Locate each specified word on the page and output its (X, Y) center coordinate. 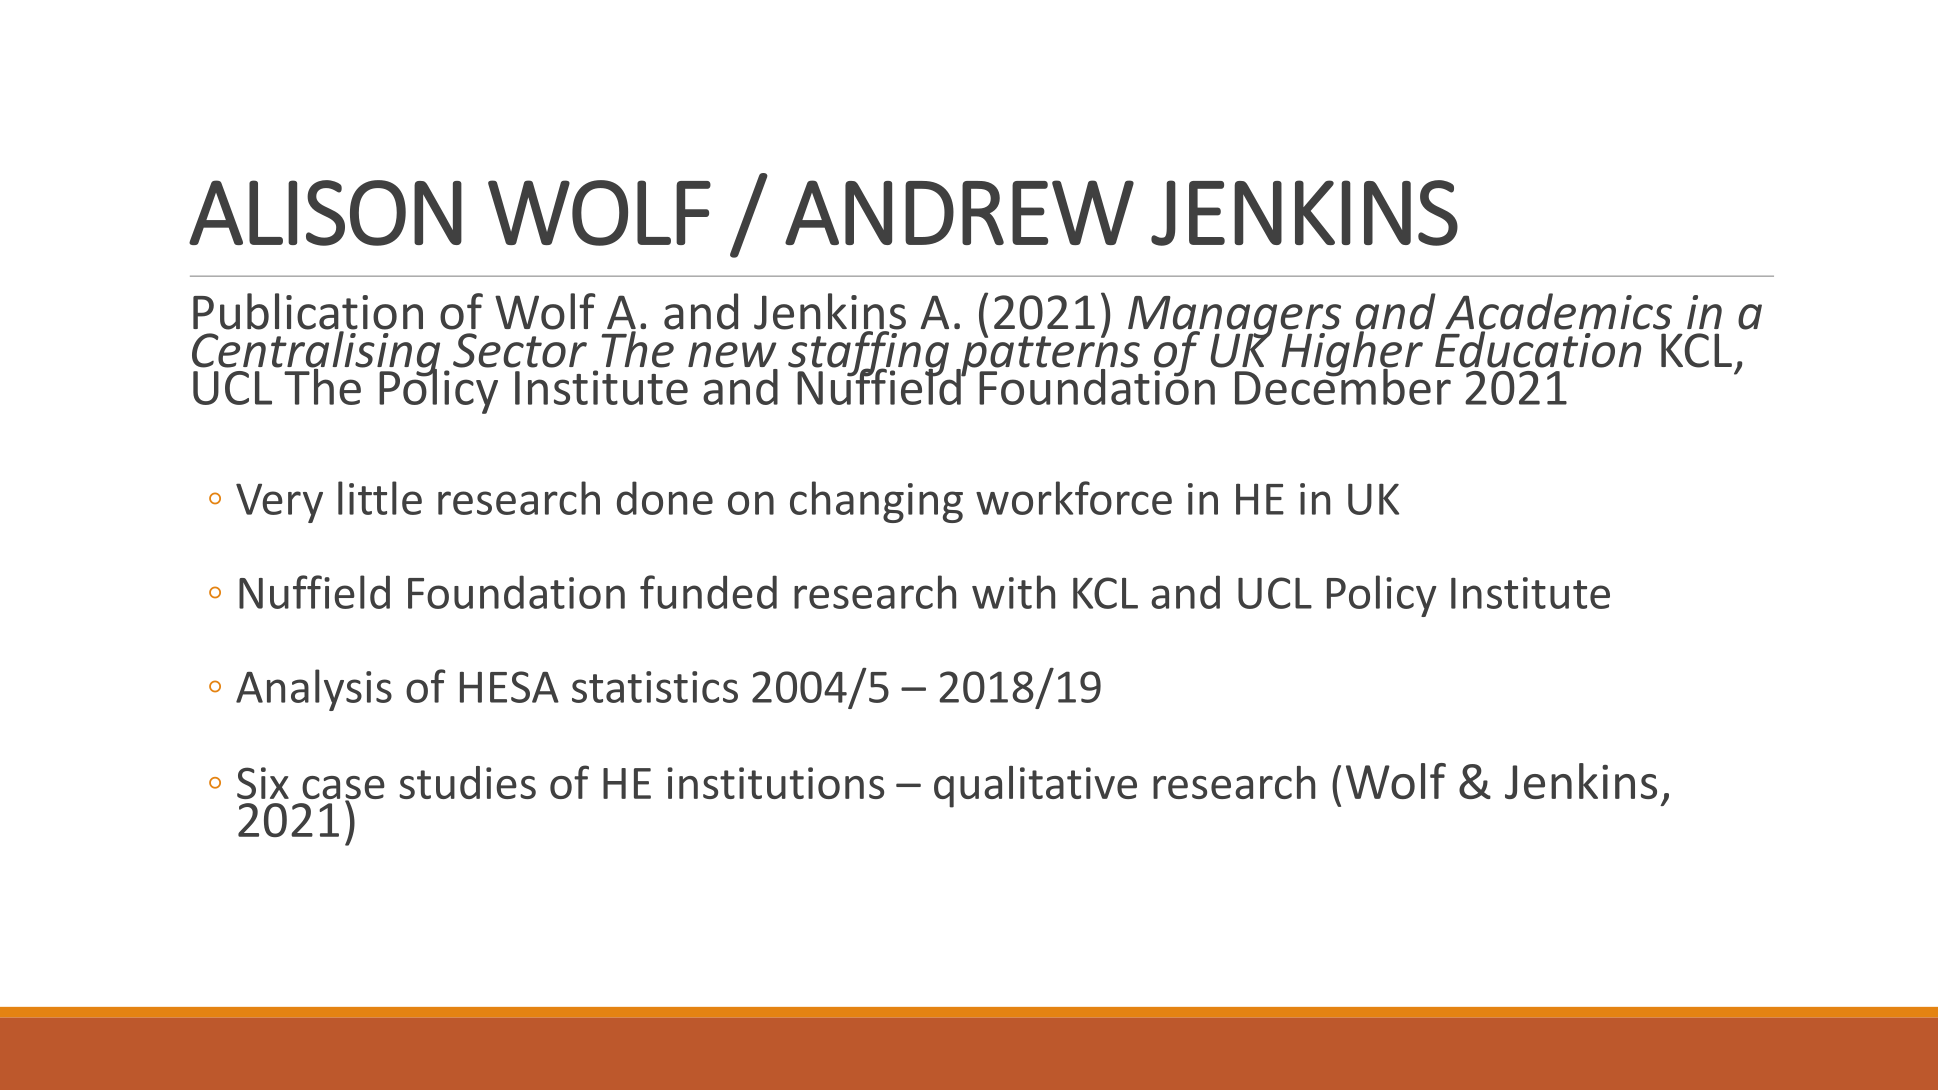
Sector (520, 350)
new (733, 356)
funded (708, 592)
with (1013, 592)
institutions (775, 783)
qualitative (1035, 787)
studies (467, 782)
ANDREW (959, 212)
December (1344, 385)
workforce (1074, 498)
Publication (308, 312)
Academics (1558, 312)
